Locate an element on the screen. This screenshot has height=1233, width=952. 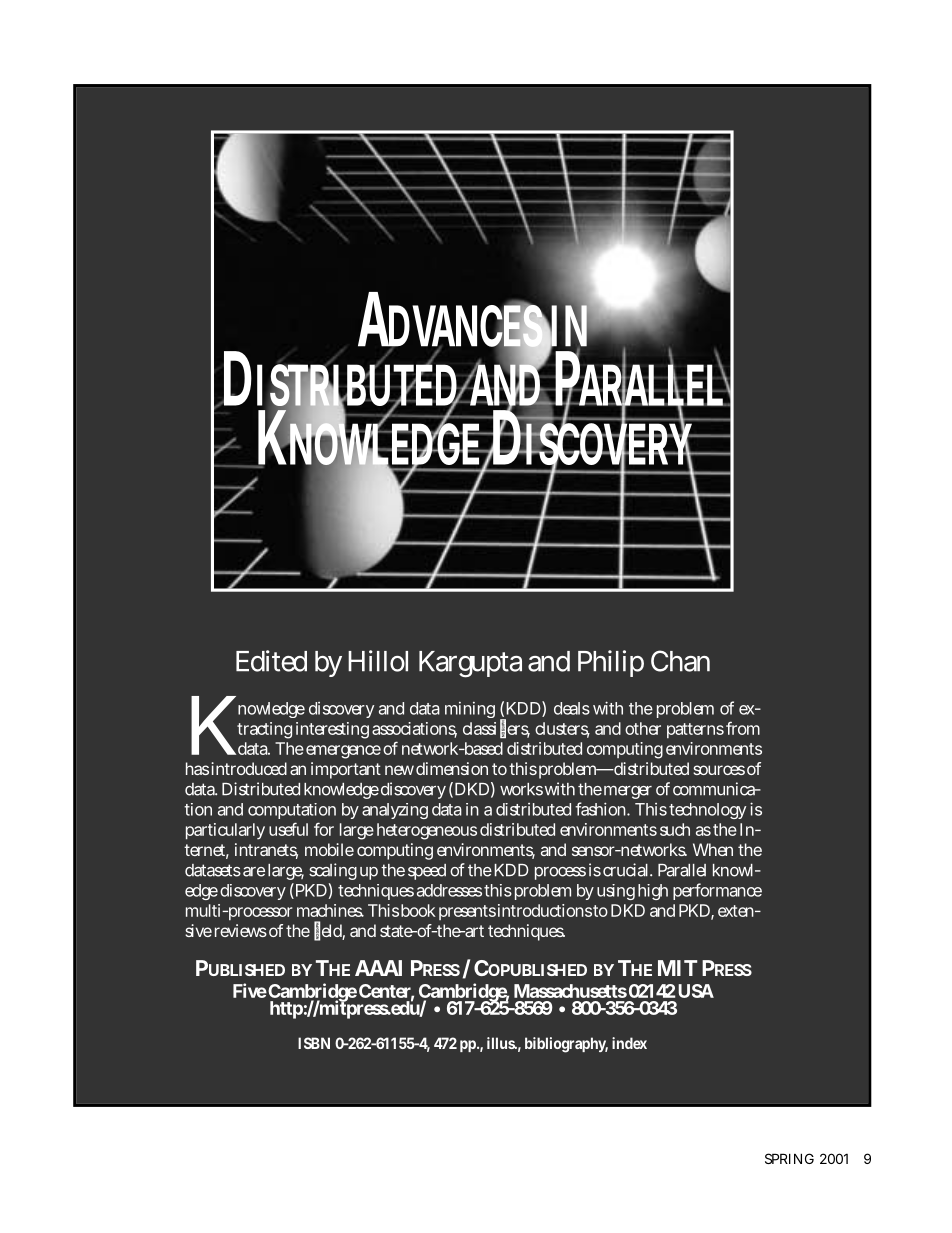
are is located at coordinates (254, 872).
